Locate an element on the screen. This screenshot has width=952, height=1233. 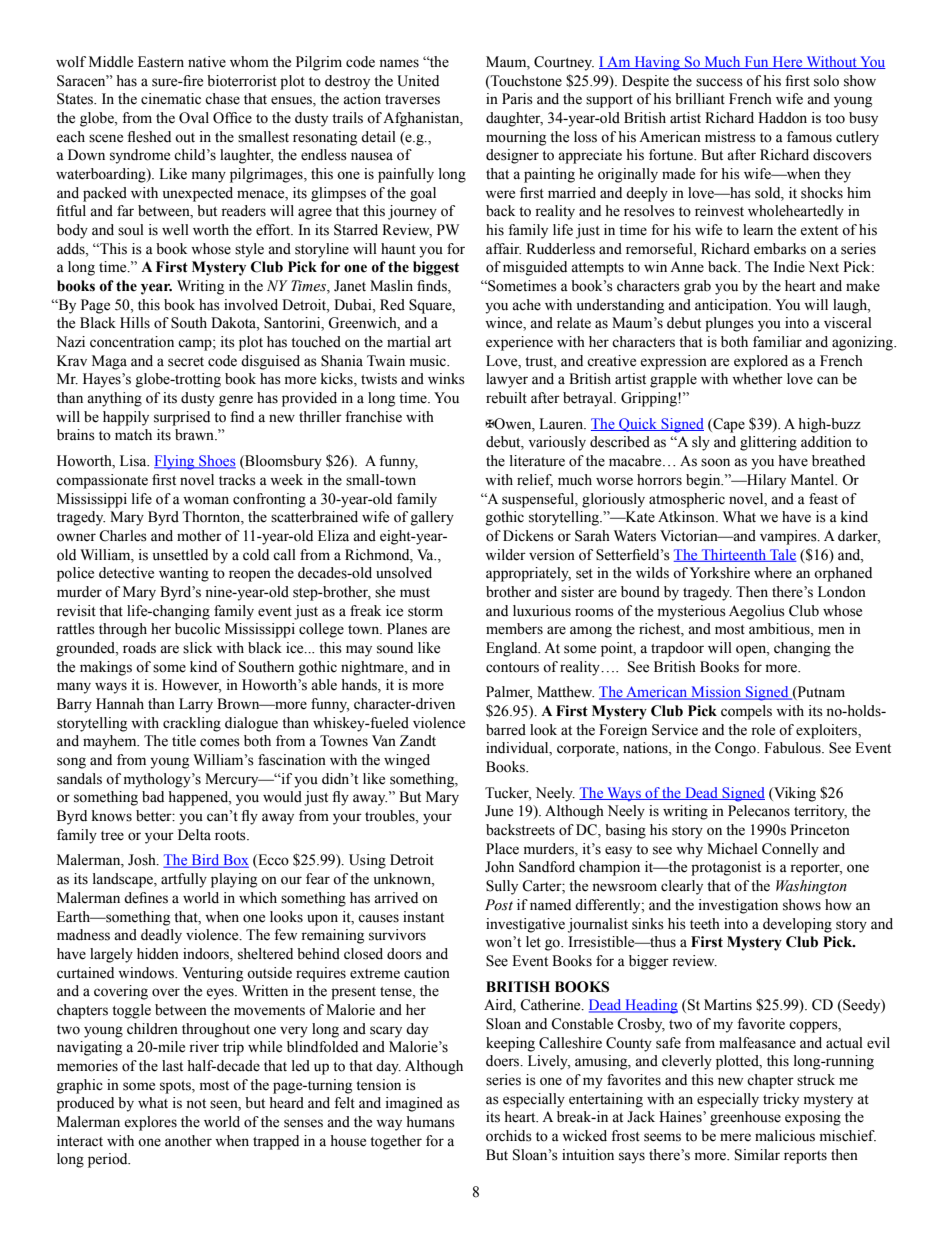
explores is located at coordinates (150, 1123).
